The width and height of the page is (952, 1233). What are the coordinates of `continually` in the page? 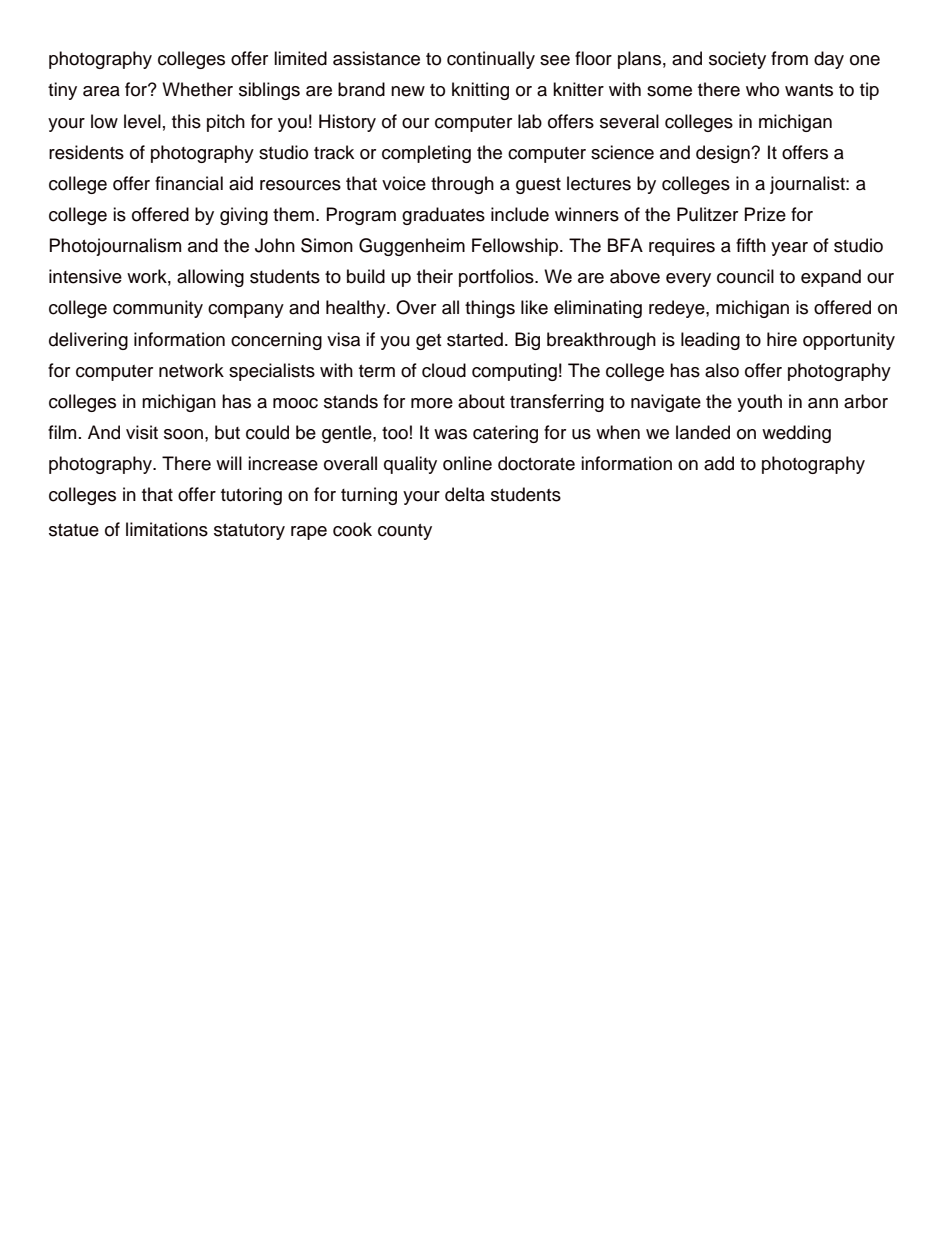 It's located at (491, 60).
